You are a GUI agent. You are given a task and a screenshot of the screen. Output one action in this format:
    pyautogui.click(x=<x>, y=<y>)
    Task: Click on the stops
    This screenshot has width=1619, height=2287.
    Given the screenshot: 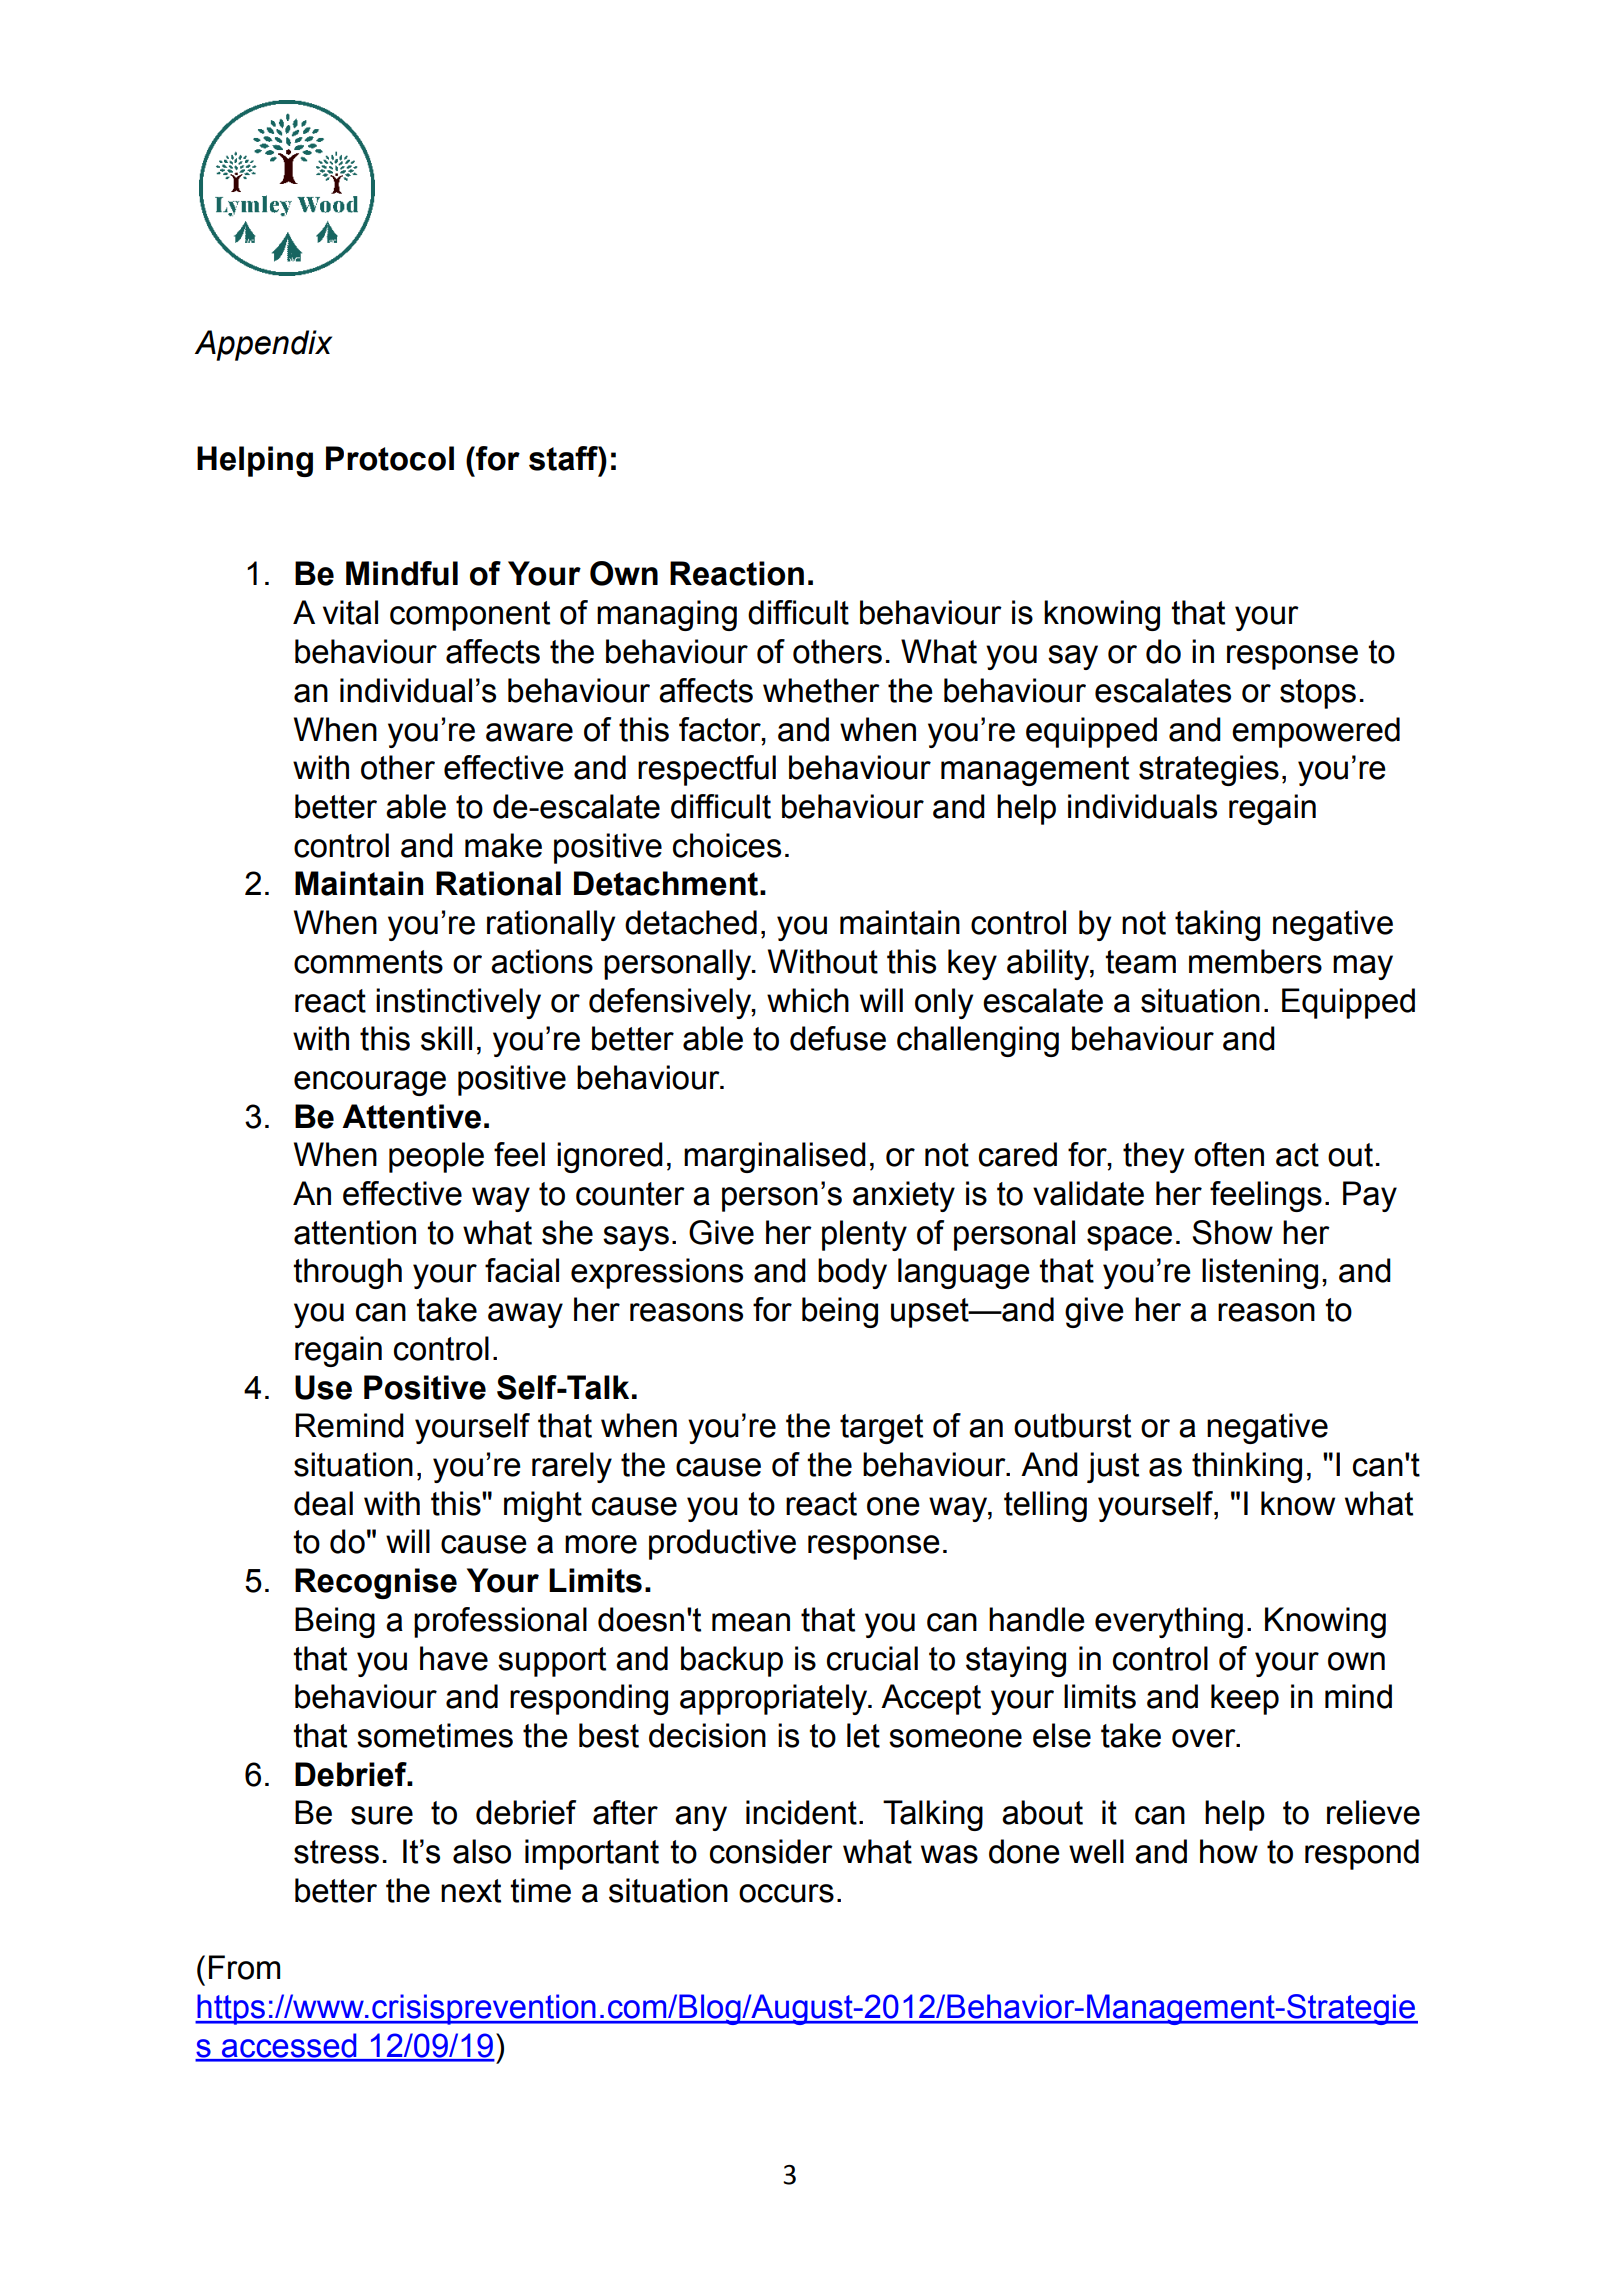 What is the action you would take?
    pyautogui.click(x=1318, y=694)
